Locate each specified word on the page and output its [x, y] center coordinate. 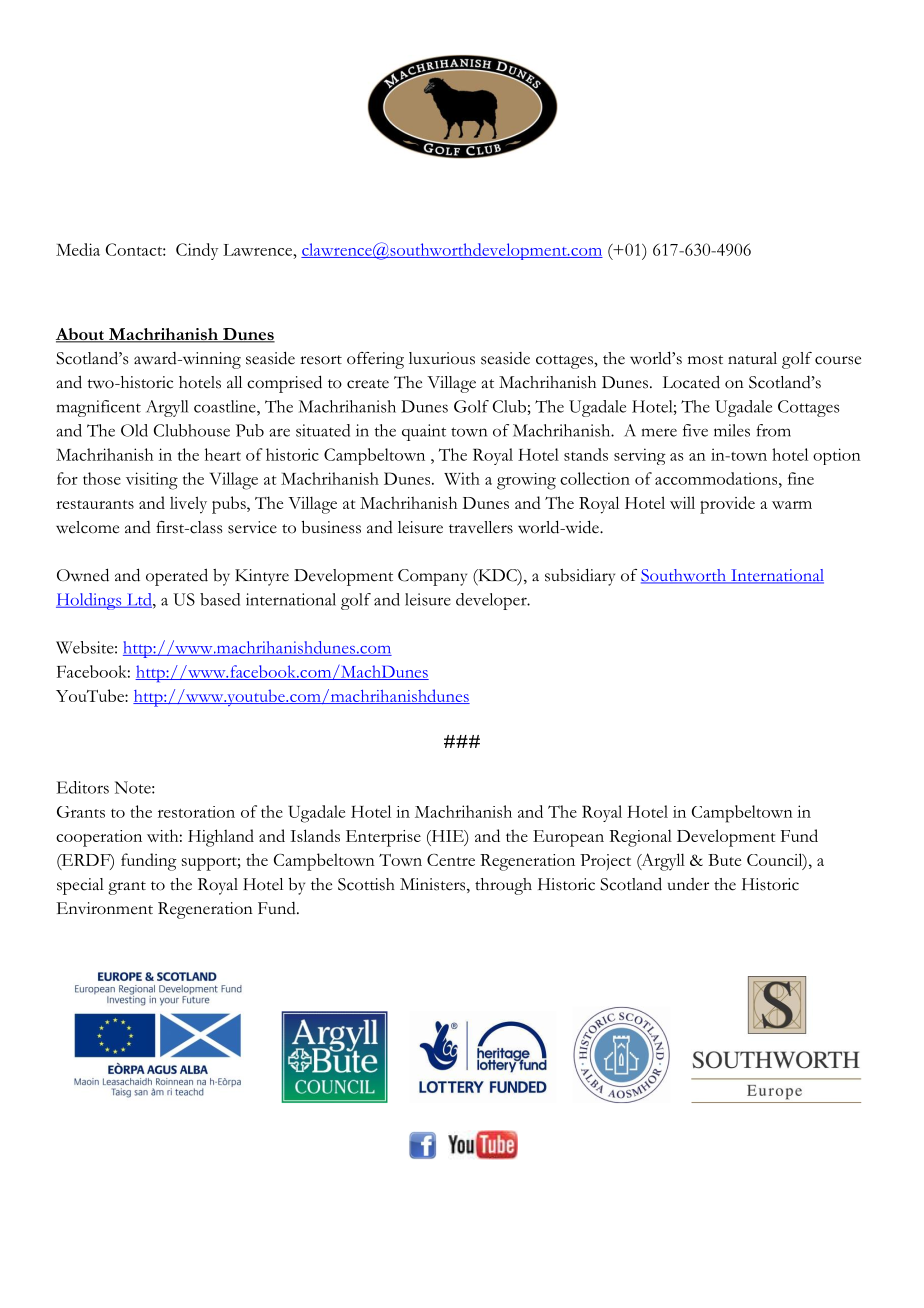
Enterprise [383, 838]
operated [177, 577]
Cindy [197, 251]
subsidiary [580, 577]
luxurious [442, 358]
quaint [424, 432]
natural [752, 358]
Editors [83, 787]
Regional [640, 838]
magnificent [99, 408]
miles [732, 430]
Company [432, 577]
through [503, 886]
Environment [105, 908]
